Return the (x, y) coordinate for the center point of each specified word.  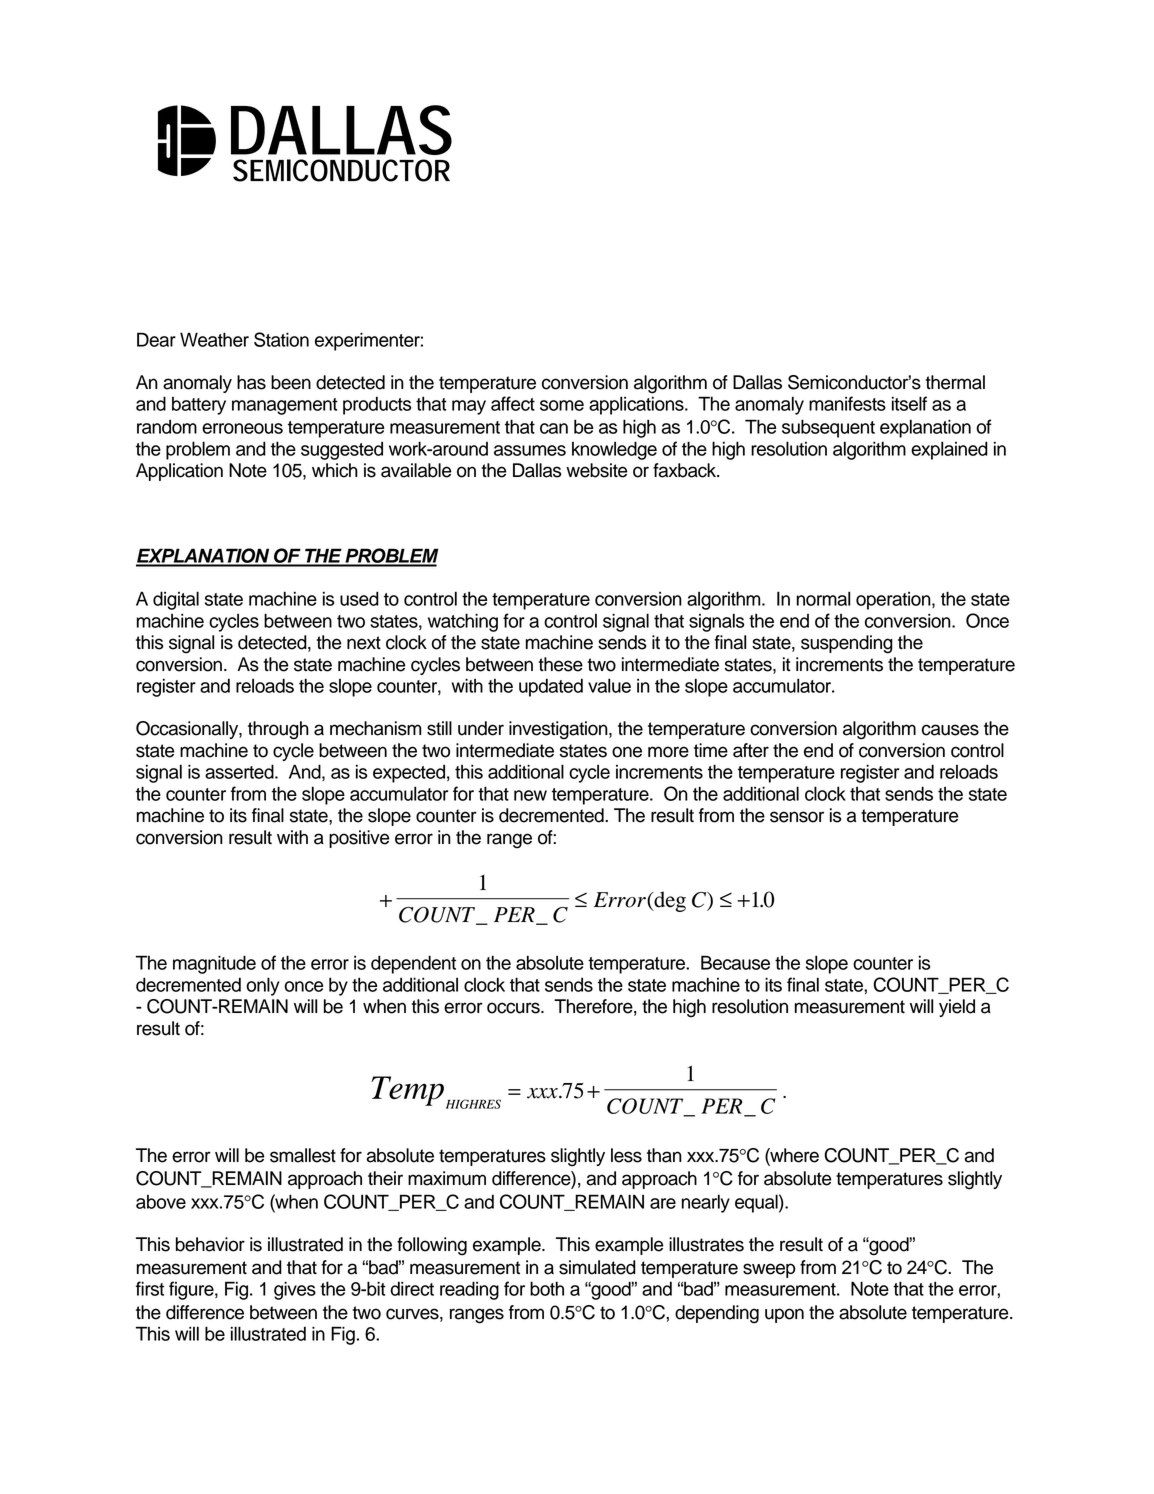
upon (784, 1315)
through (278, 730)
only (263, 986)
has (251, 382)
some (562, 405)
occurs (514, 1008)
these (560, 664)
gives (295, 1290)
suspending (847, 644)
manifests (847, 403)
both (547, 1288)
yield (957, 1008)
